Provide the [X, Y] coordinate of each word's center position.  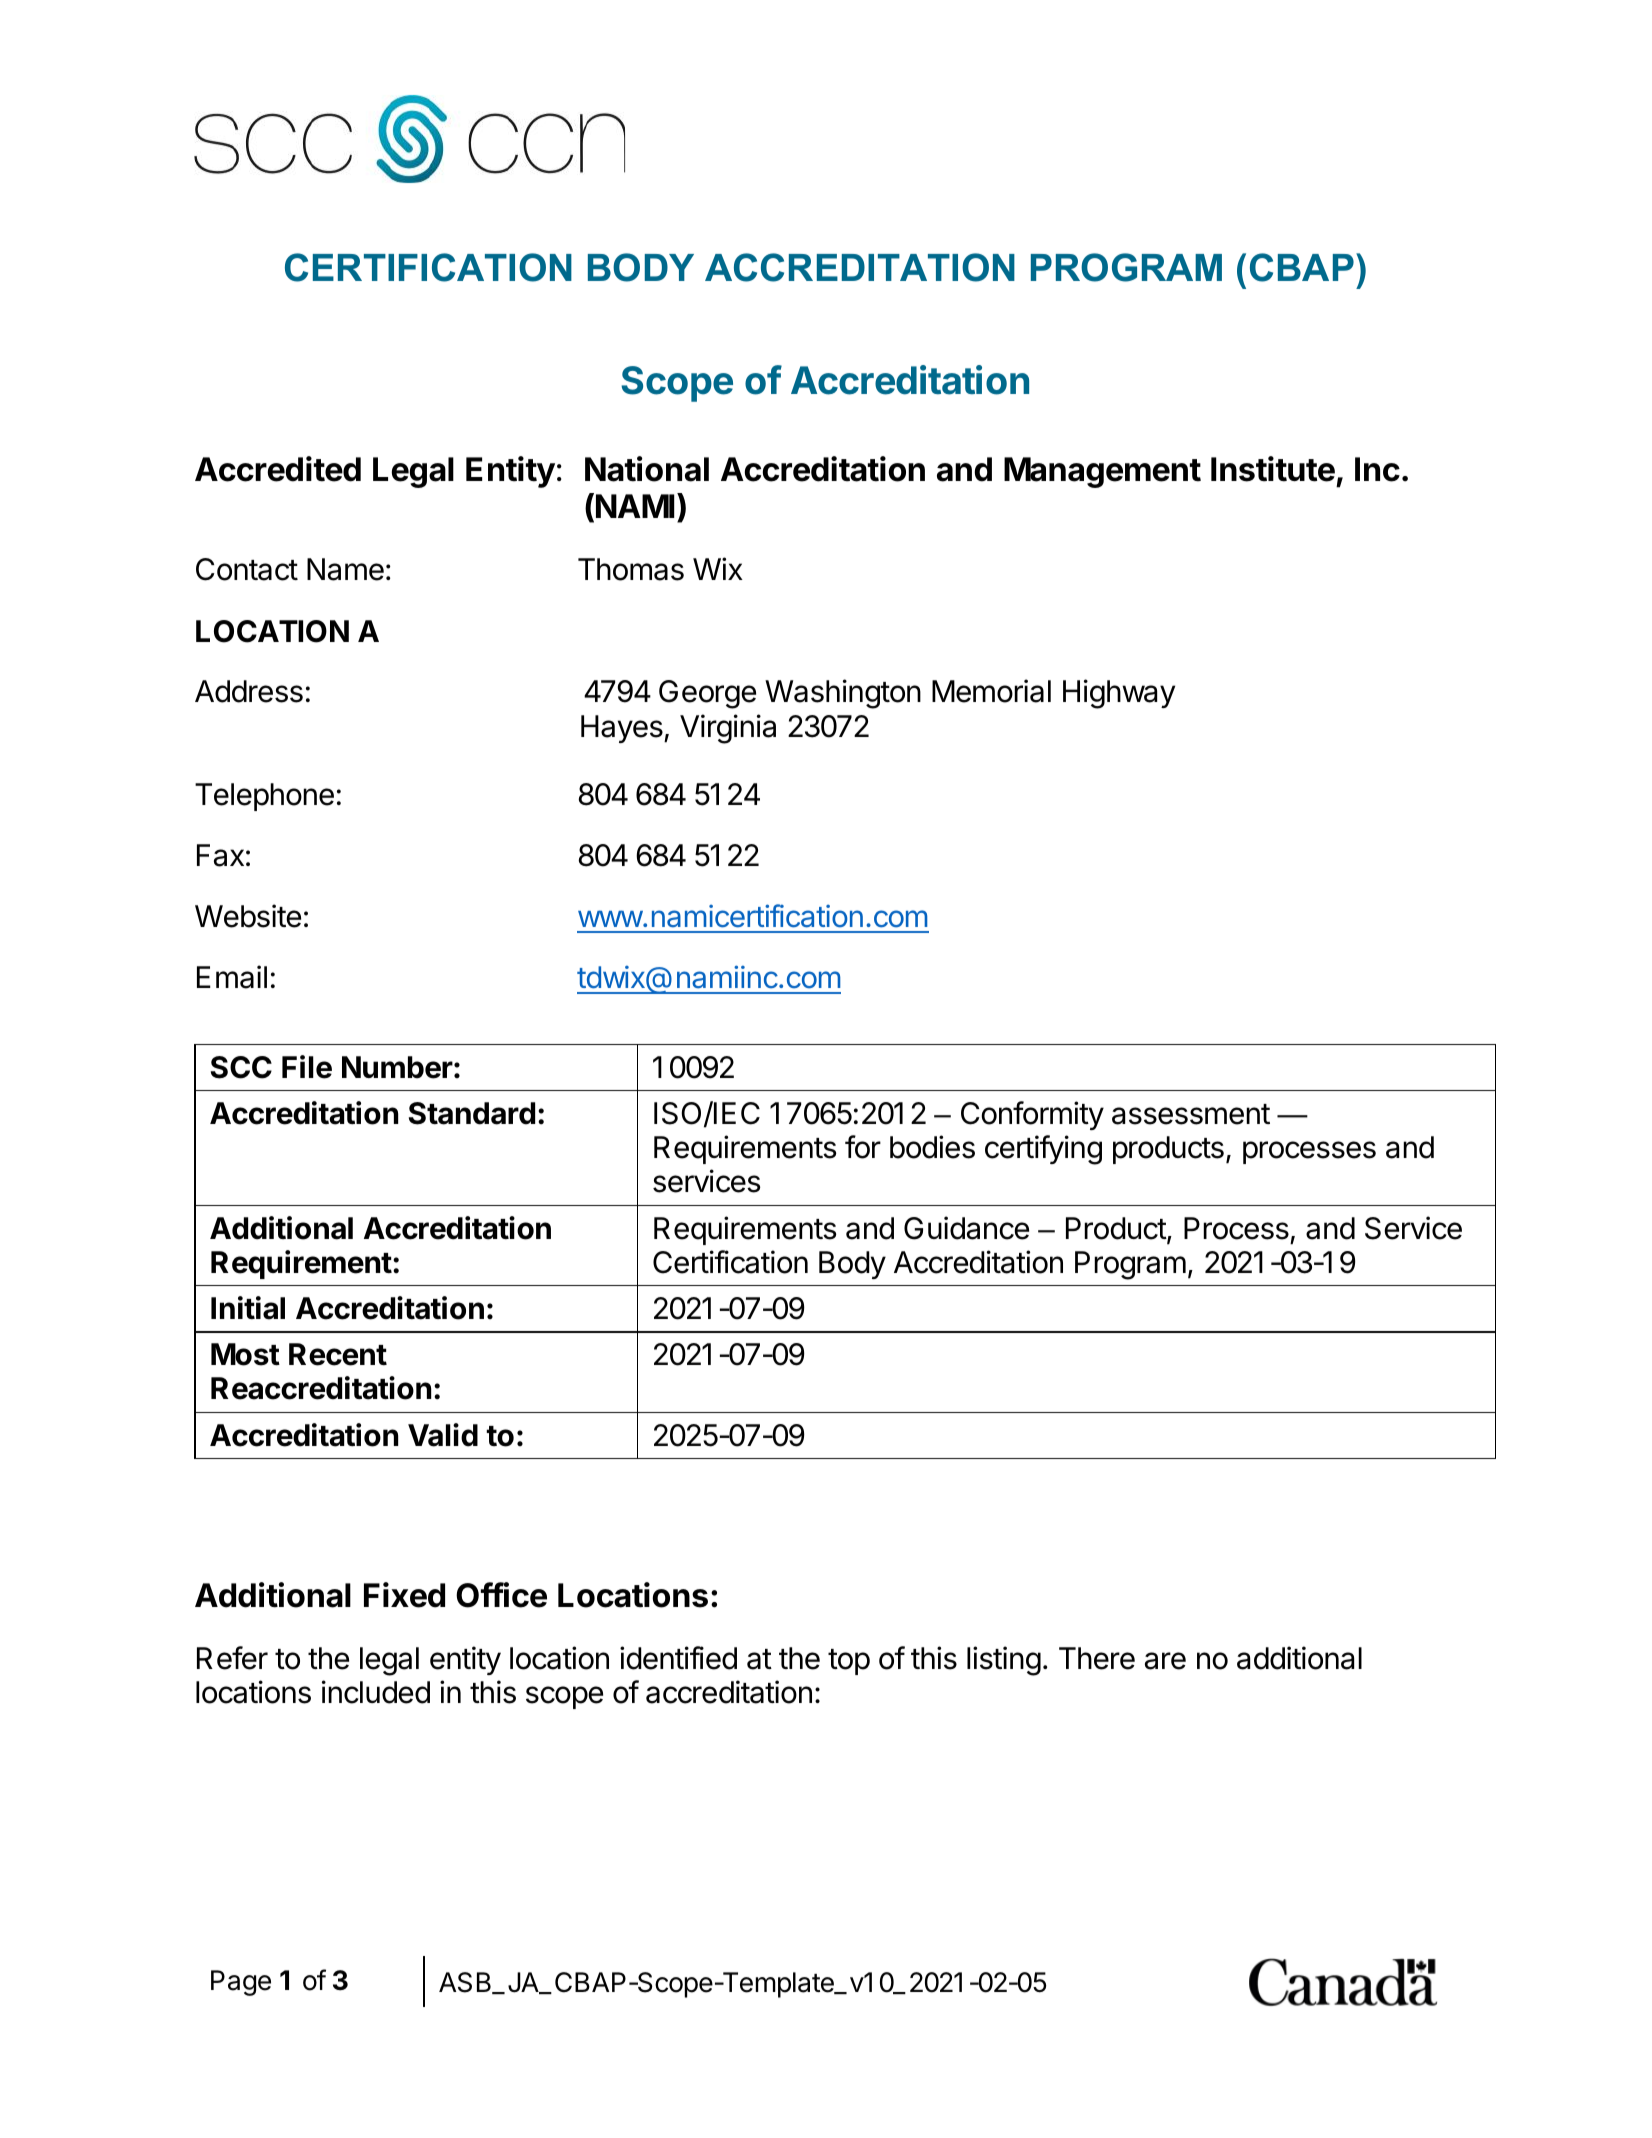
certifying [1043, 1150]
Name [345, 569]
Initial [248, 1308]
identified [678, 1658]
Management [1102, 472]
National [647, 469]
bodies [932, 1147]
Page [241, 1983]
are [1165, 1661]
